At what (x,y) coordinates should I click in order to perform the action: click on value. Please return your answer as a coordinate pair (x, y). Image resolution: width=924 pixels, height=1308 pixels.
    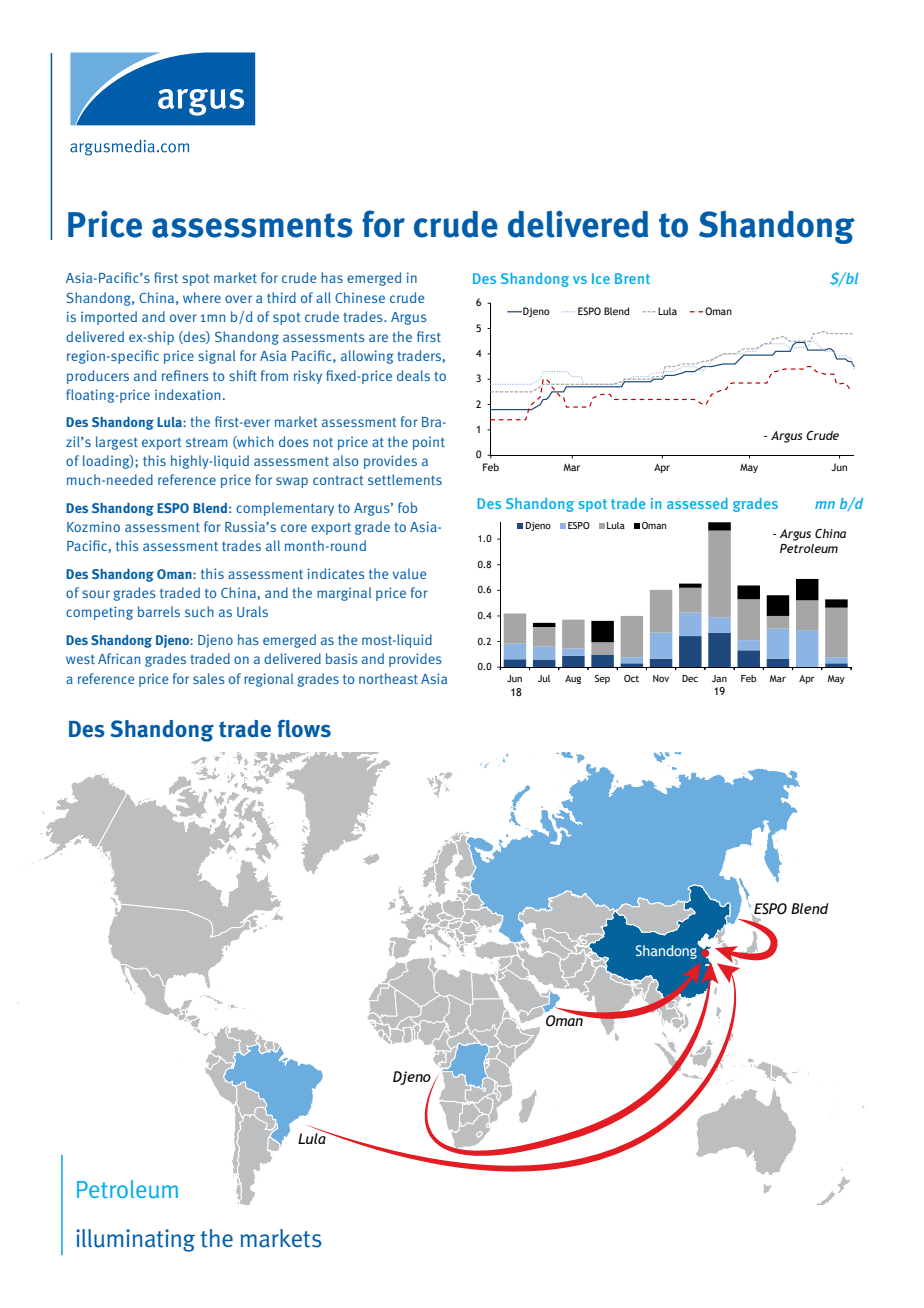
    Looking at the image, I should click on (409, 573).
